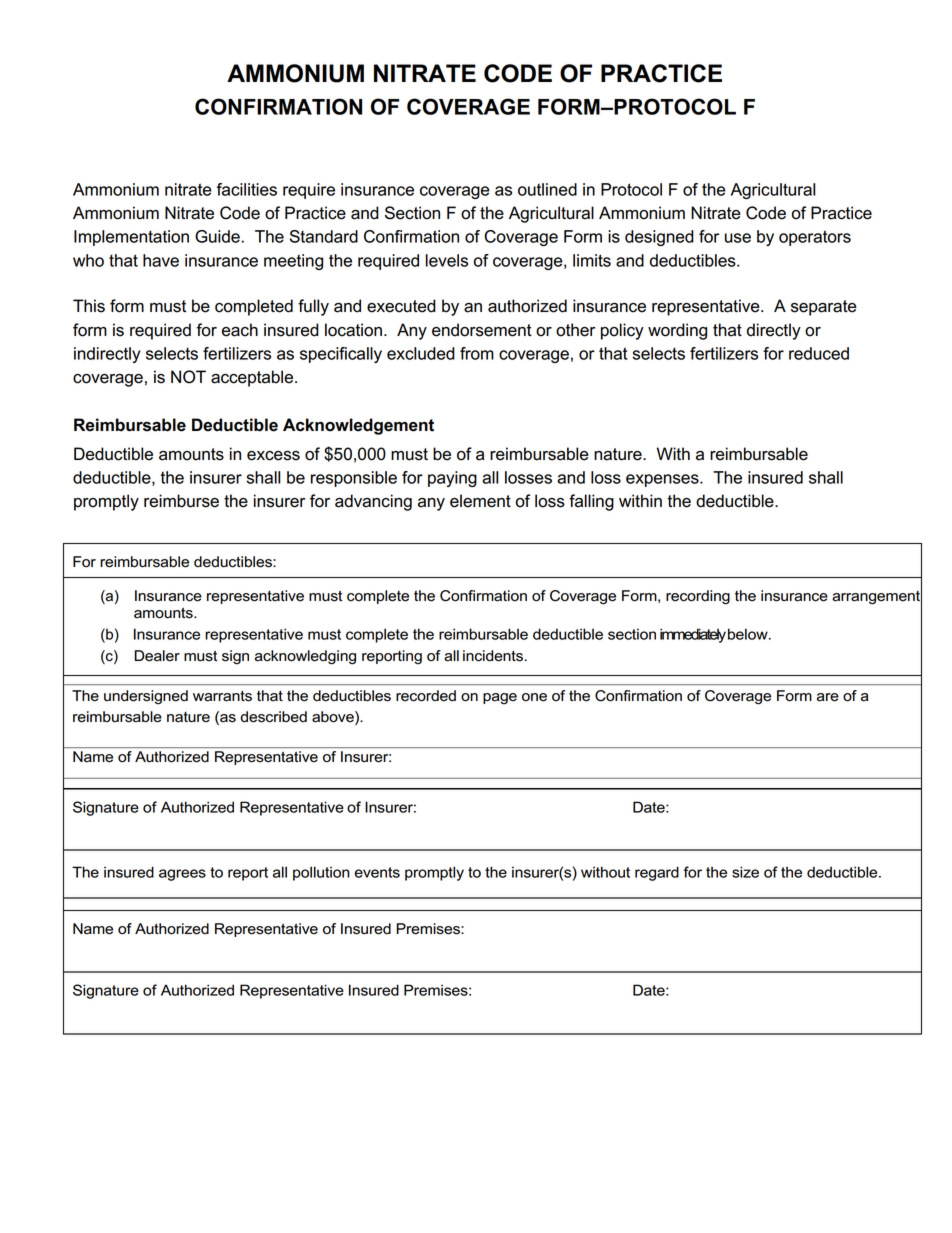 This screenshot has height=1233, width=952. What do you see at coordinates (217, 236) in the screenshot?
I see `Guide` at bounding box center [217, 236].
